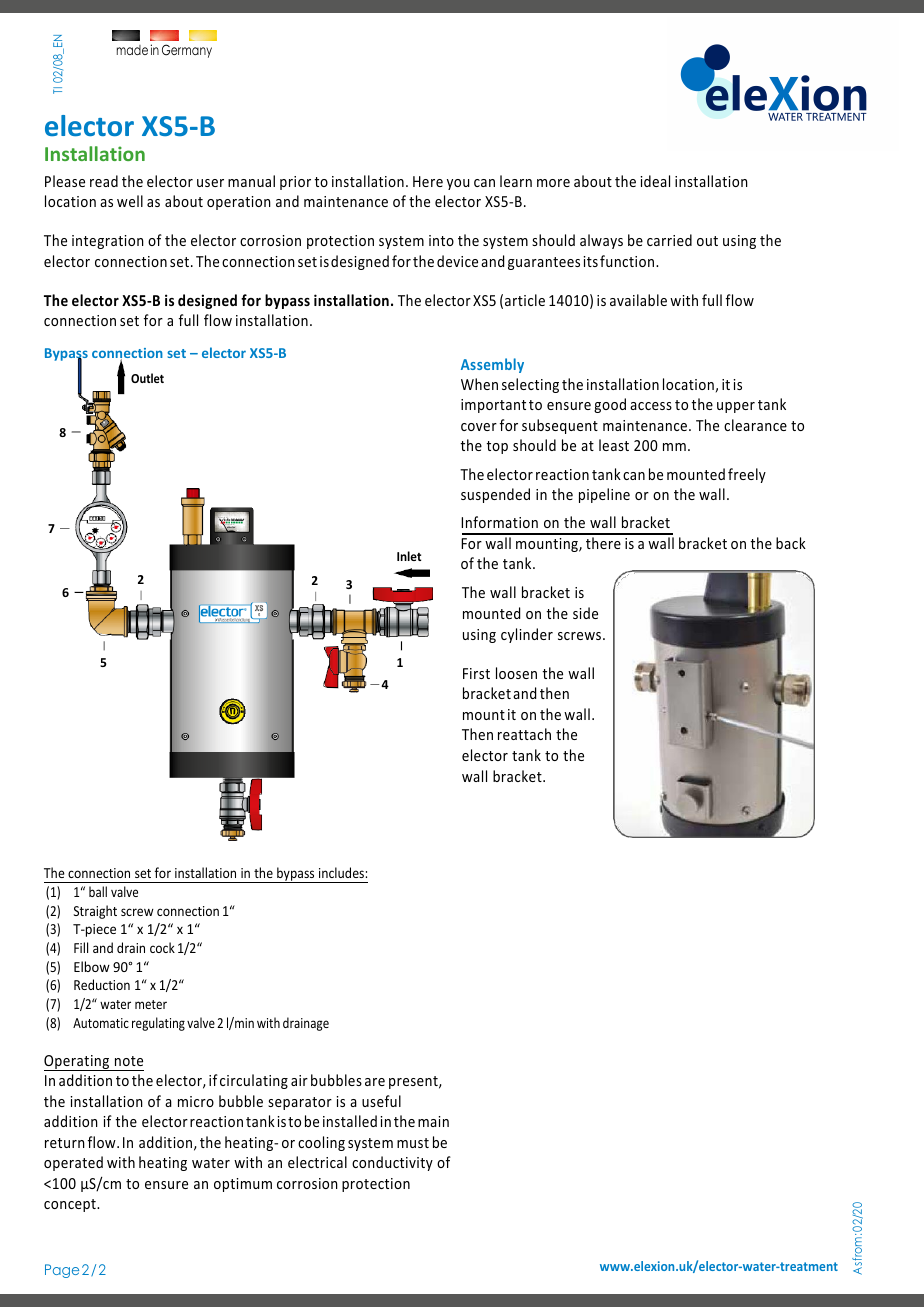 Image resolution: width=924 pixels, height=1307 pixels. Describe the element at coordinates (98, 891) in the screenshot. I see `ball` at that location.
